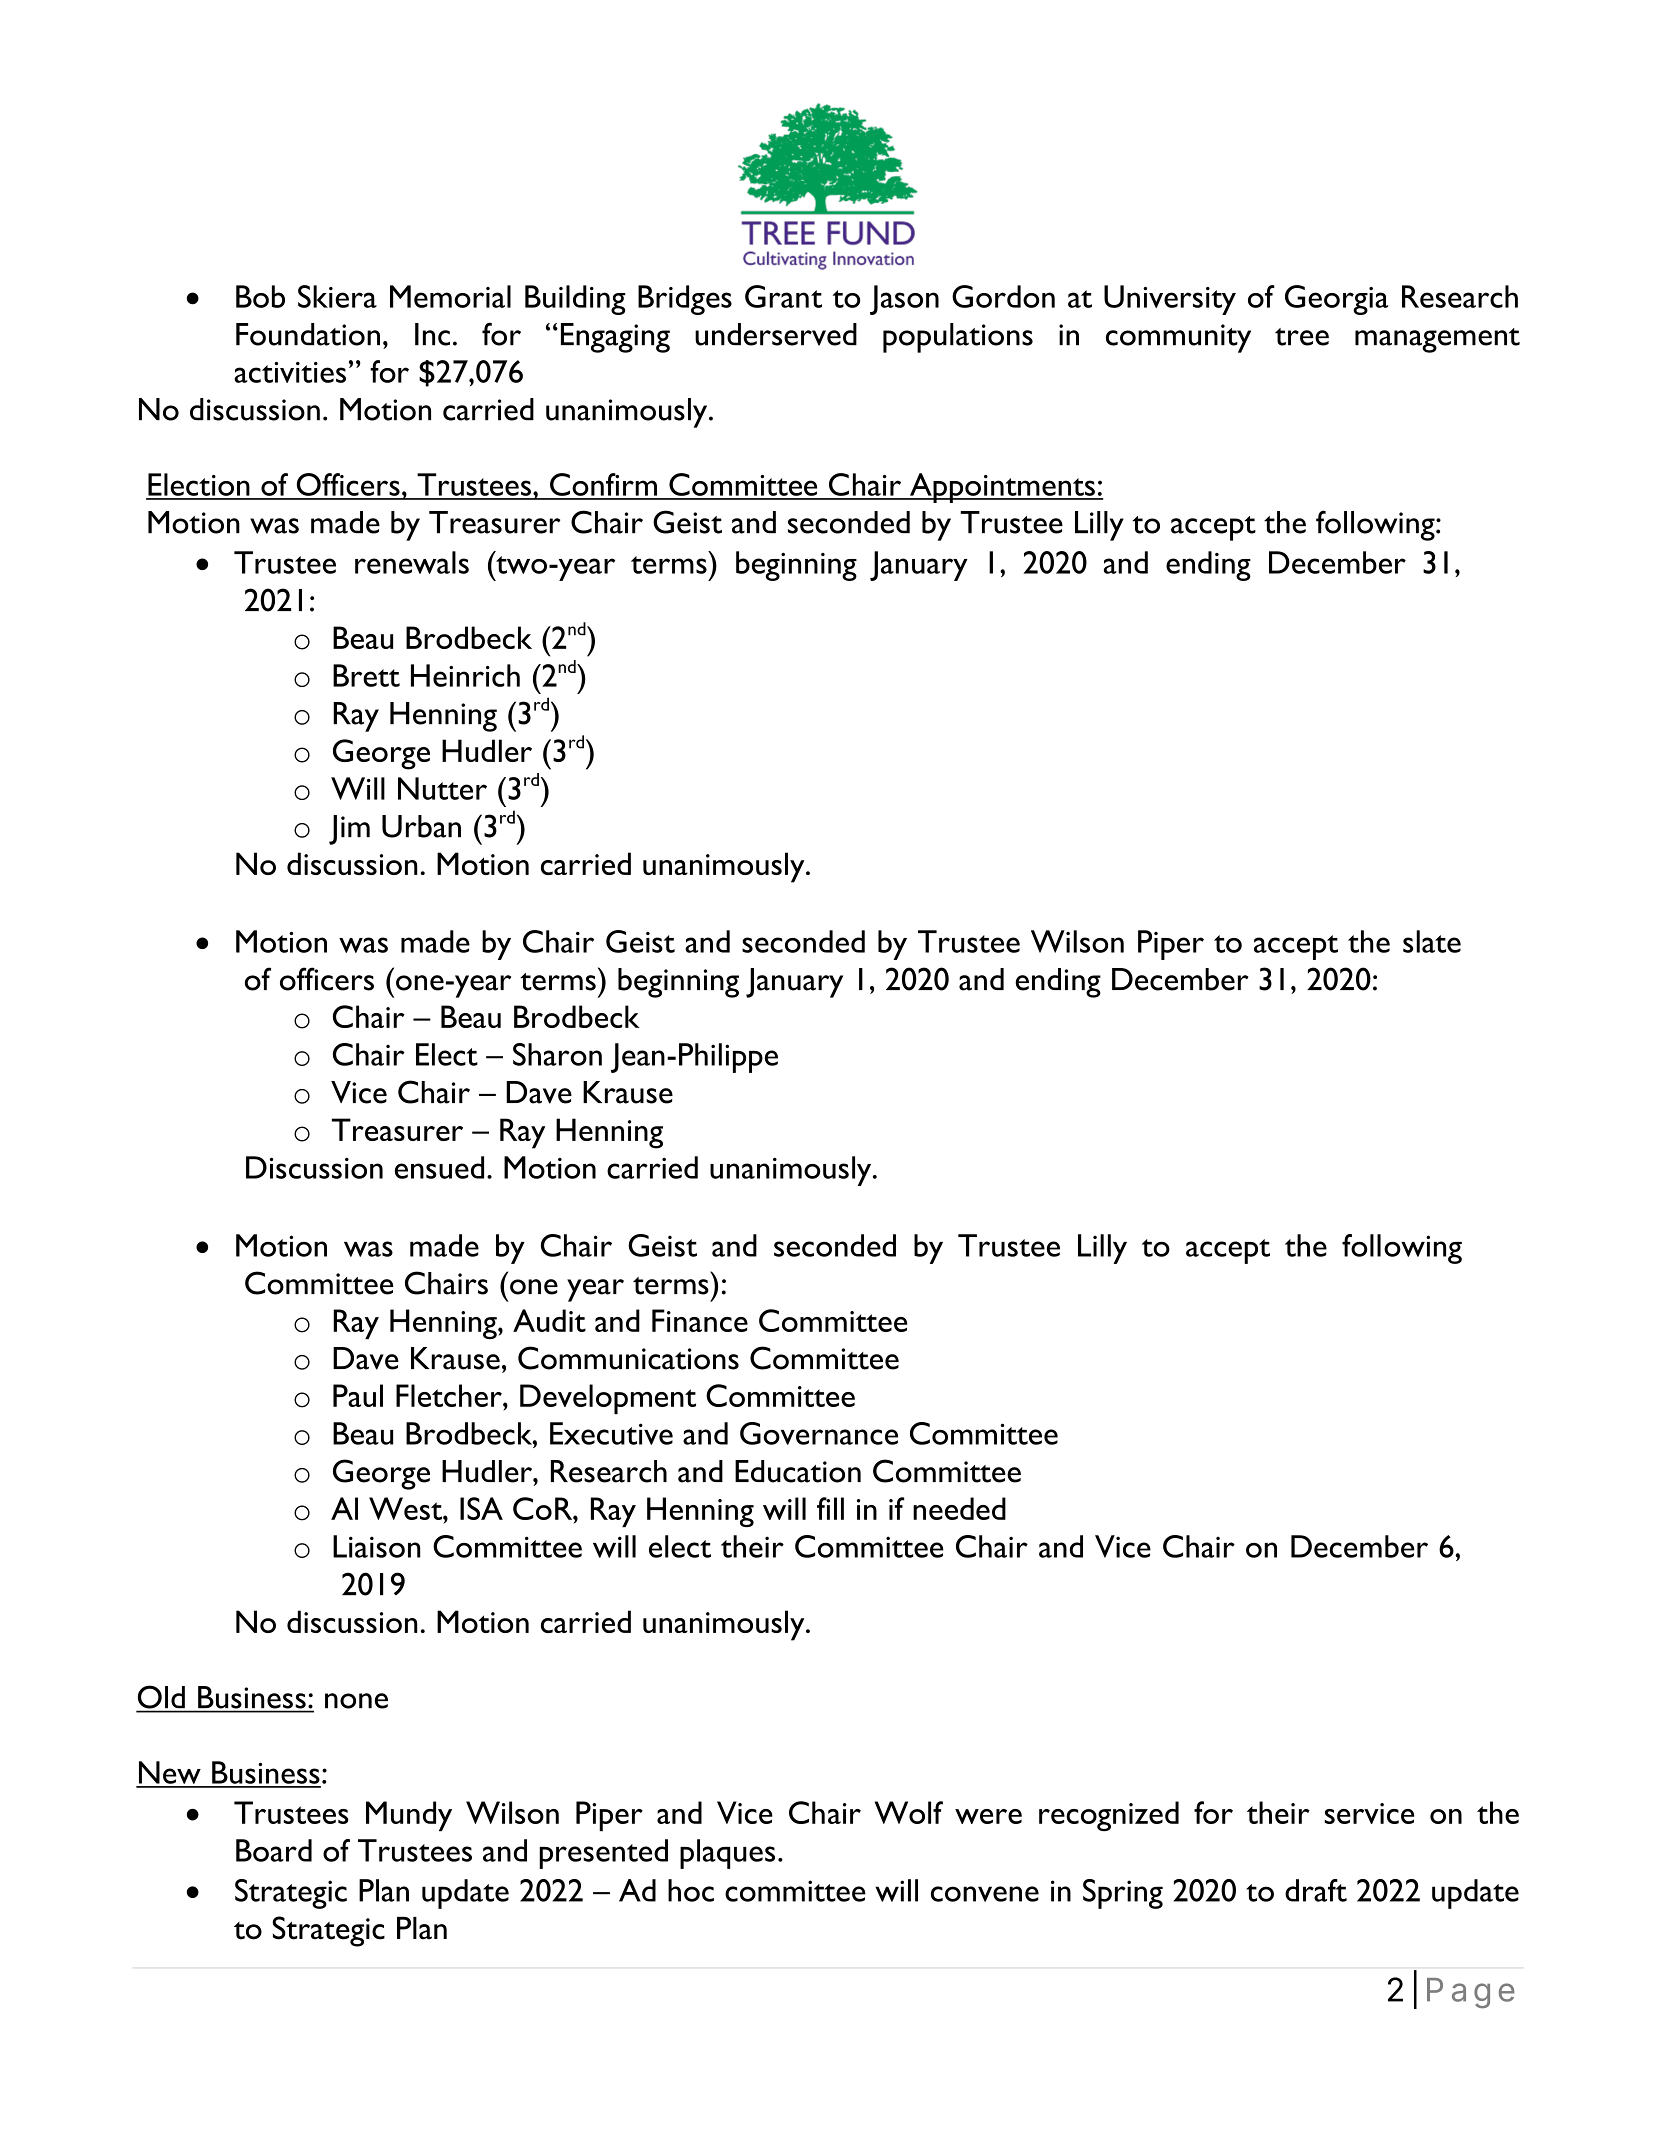 The image size is (1656, 2143). What do you see at coordinates (776, 334) in the document?
I see `underserved` at bounding box center [776, 334].
